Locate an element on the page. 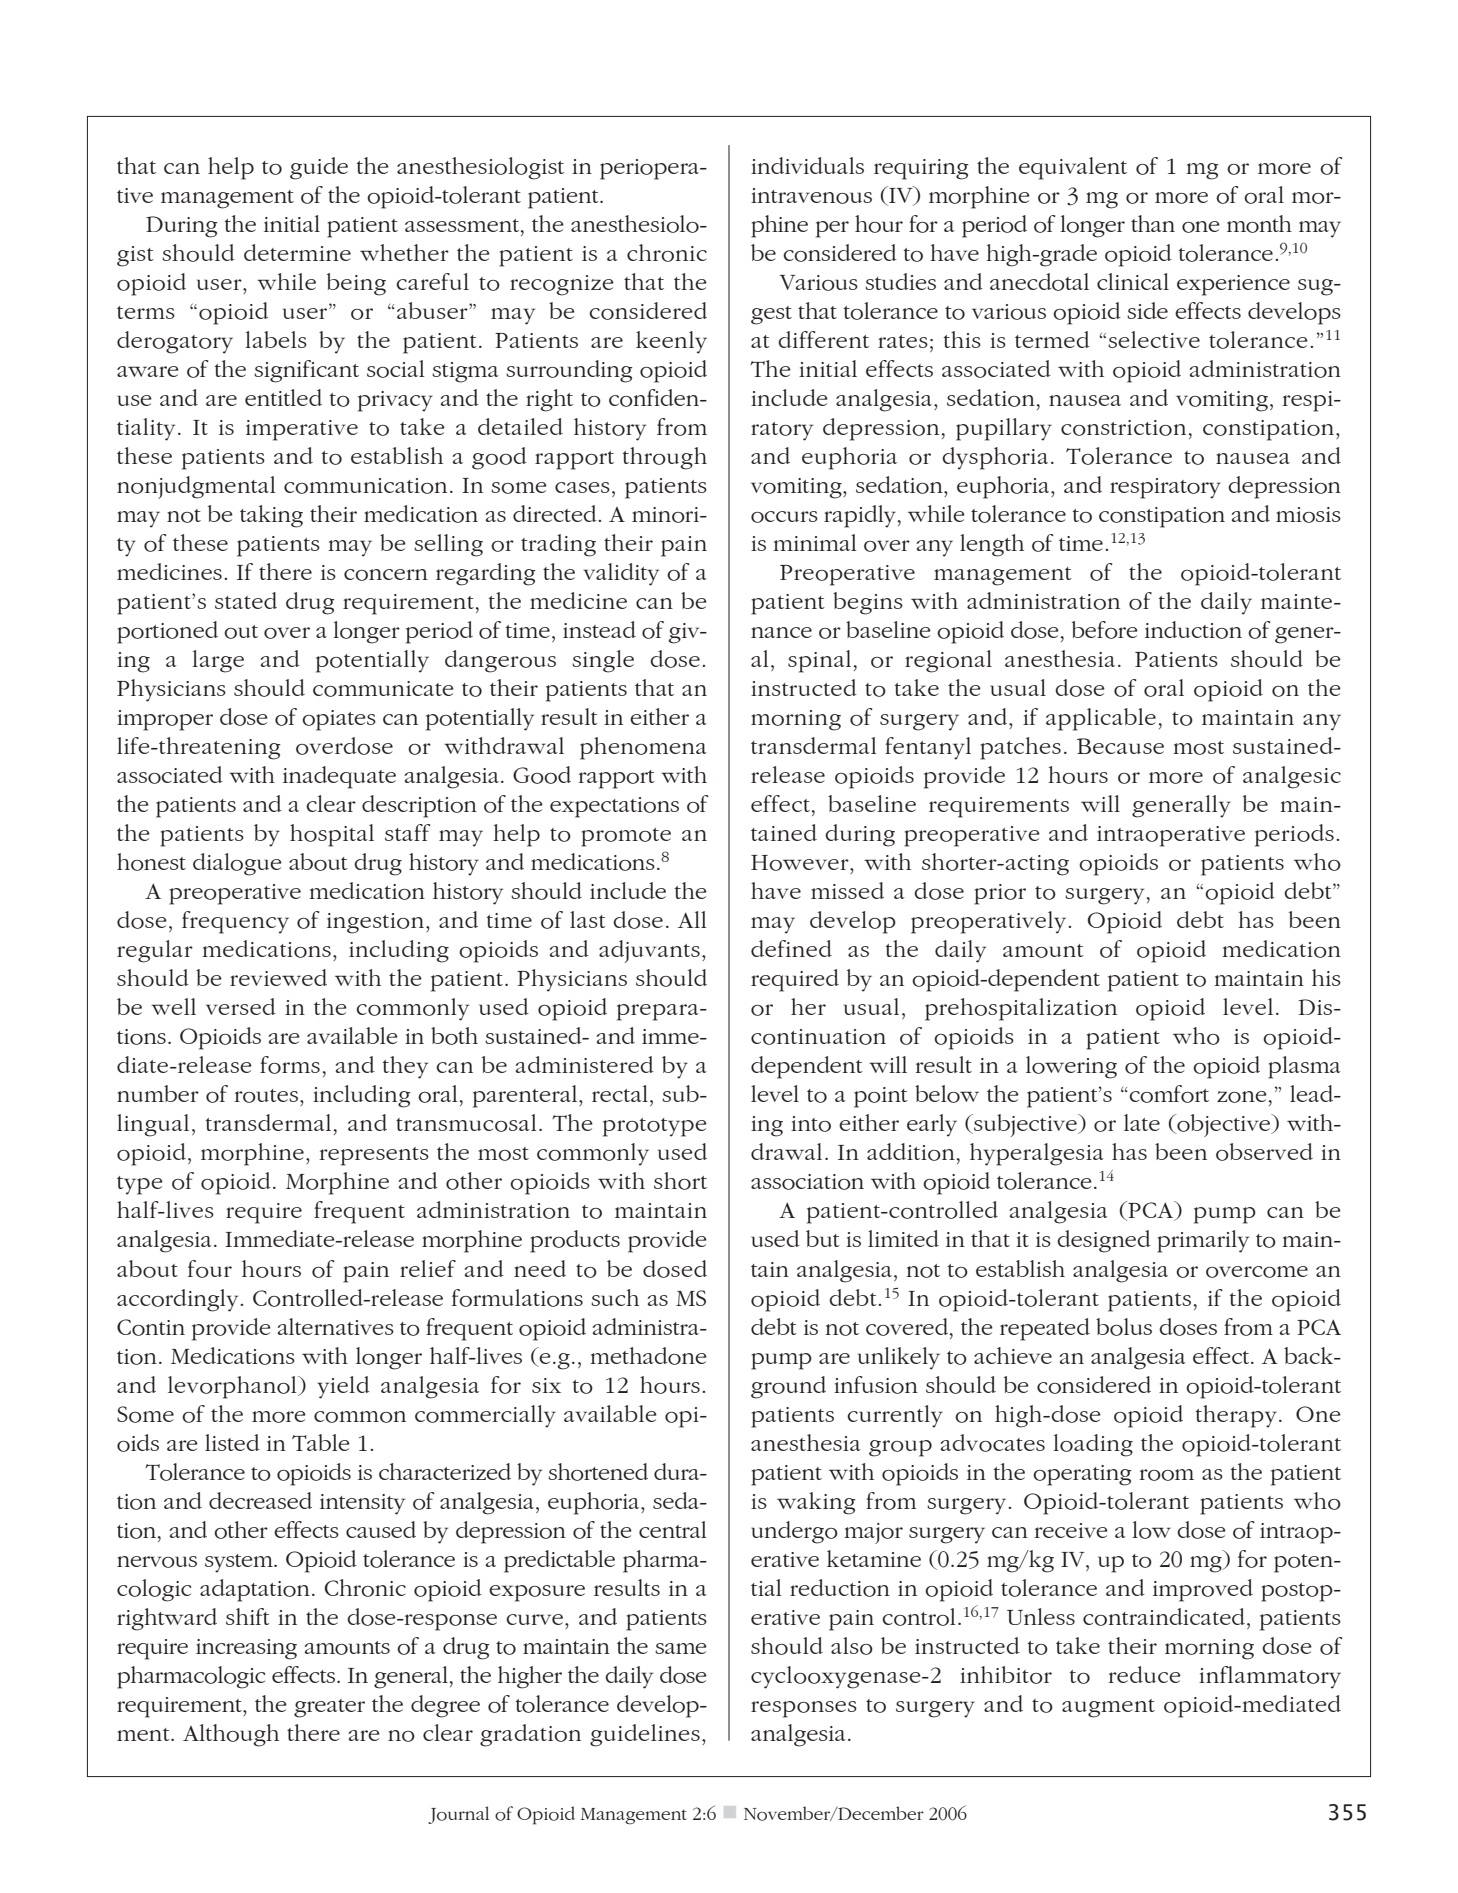 Image resolution: width=1458 pixels, height=1893 pixels. occurs is located at coordinates (784, 517).
